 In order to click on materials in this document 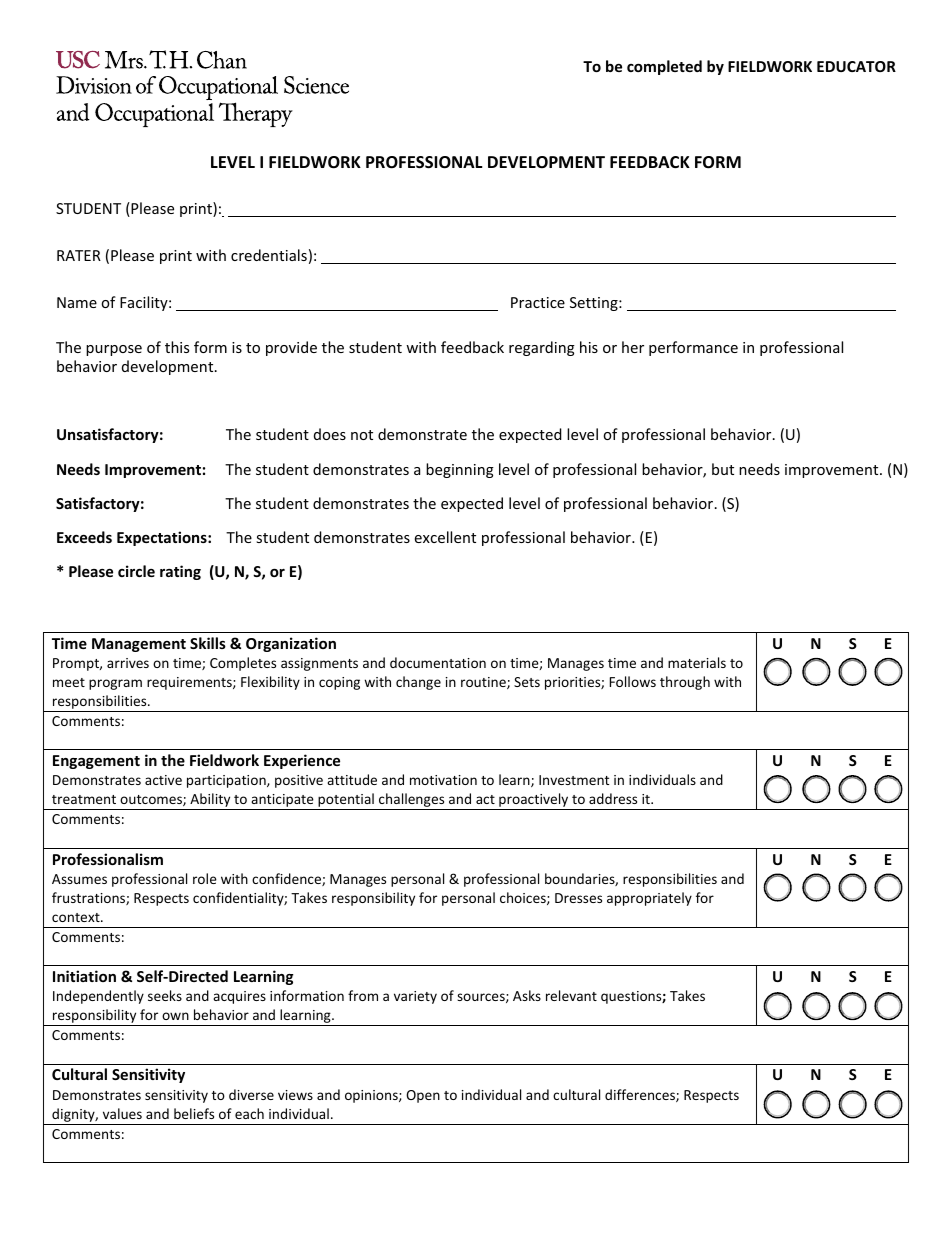, I will do `click(697, 662)`.
